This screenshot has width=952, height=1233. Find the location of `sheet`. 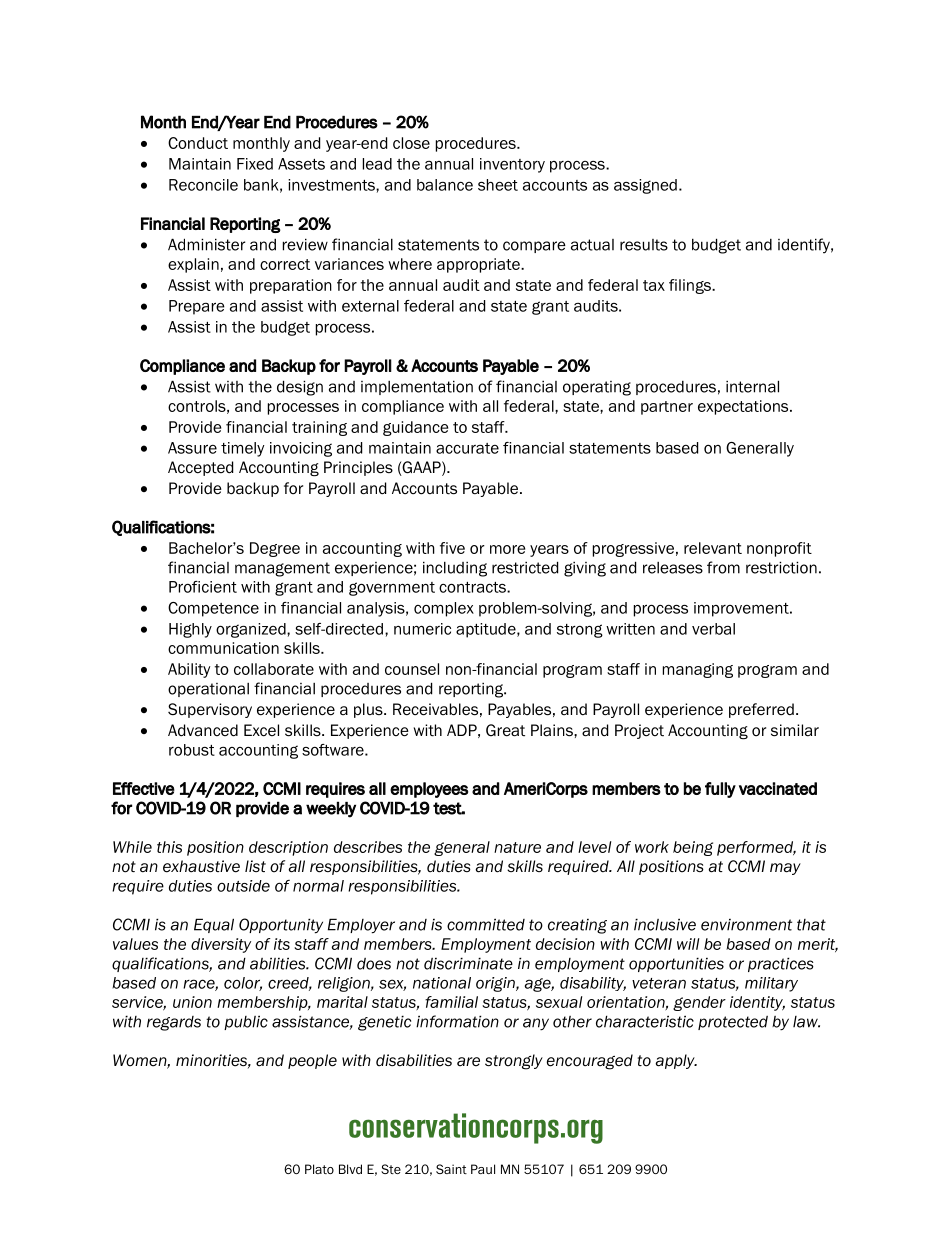

sheet is located at coordinates (498, 185).
